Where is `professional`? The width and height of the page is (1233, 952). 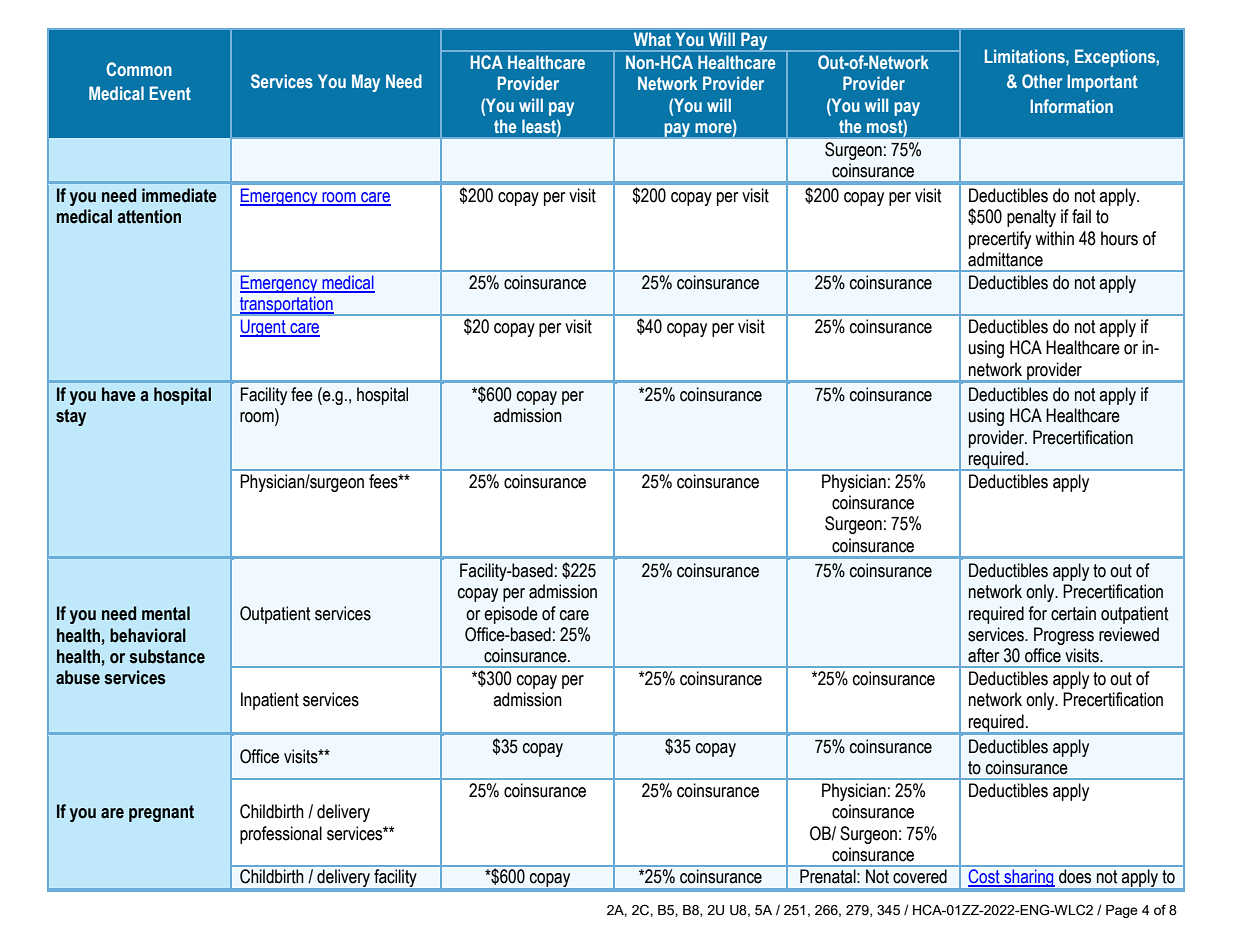
professional is located at coordinates (281, 835).
